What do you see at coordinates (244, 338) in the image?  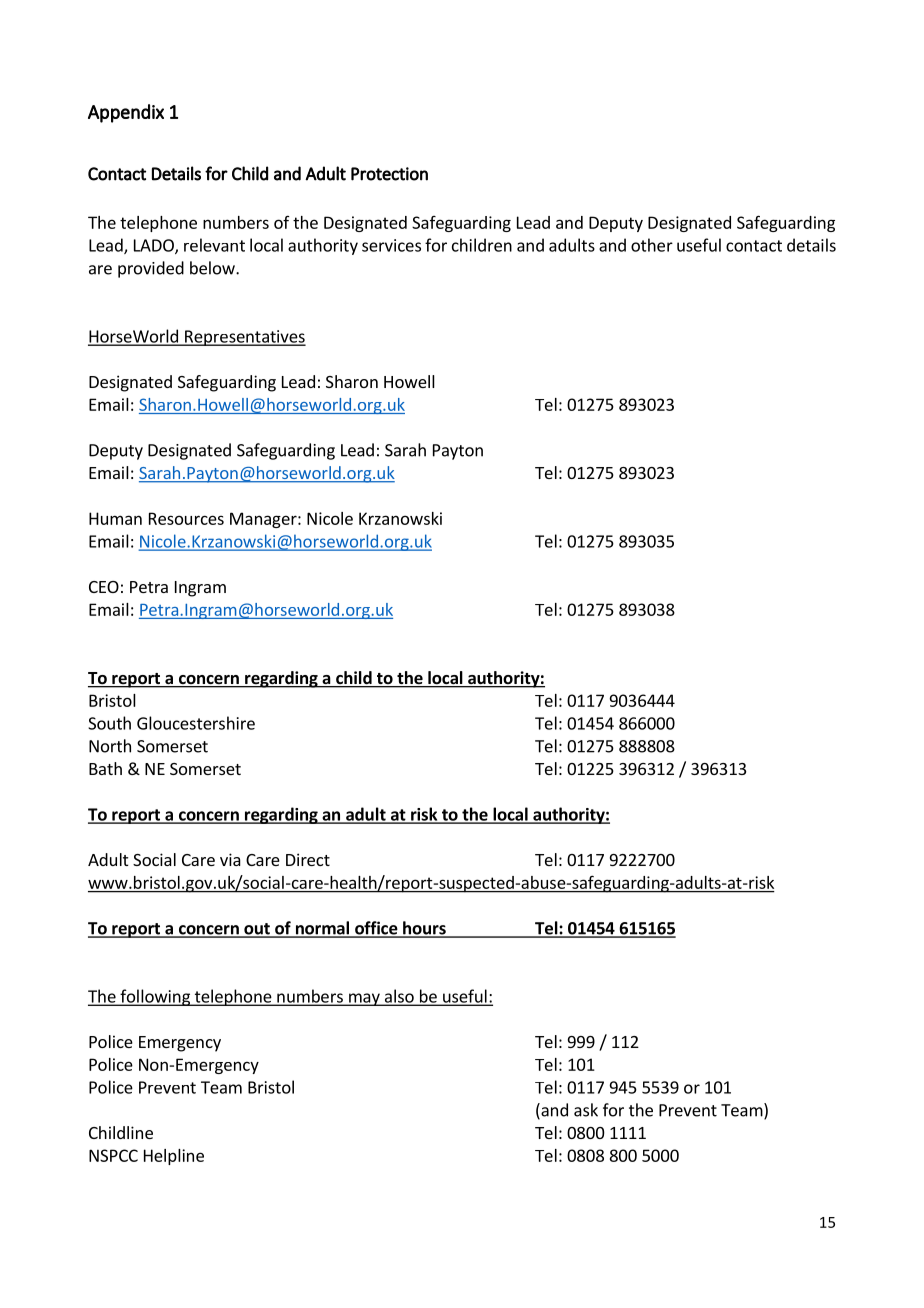 I see `Representatives` at bounding box center [244, 338].
